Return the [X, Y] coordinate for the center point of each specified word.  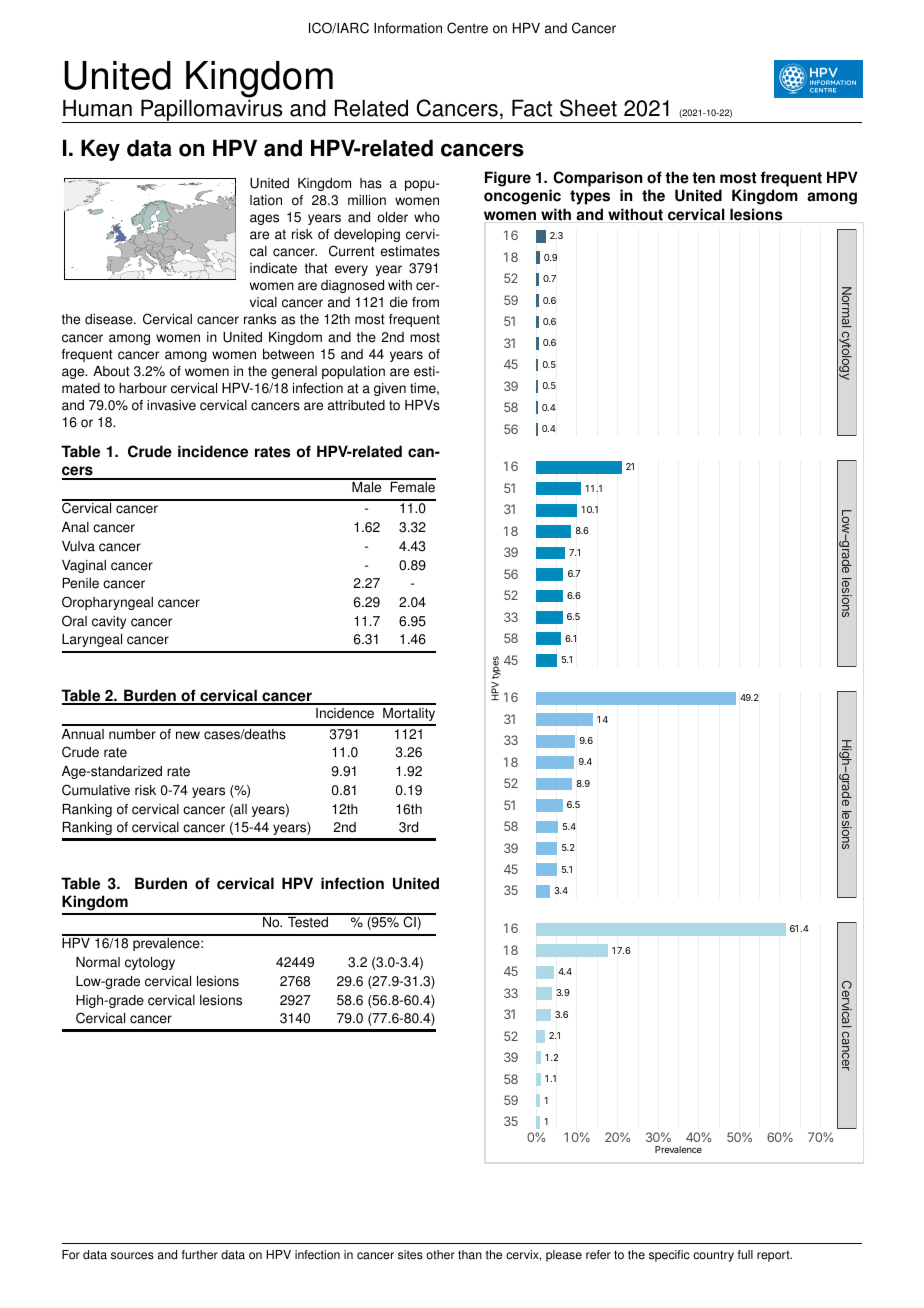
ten [703, 178]
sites [410, 1255]
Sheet [588, 108]
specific [669, 1256]
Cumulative [96, 790]
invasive [171, 405]
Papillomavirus [212, 111]
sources [132, 1256]
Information [408, 28]
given [390, 389]
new [188, 735]
